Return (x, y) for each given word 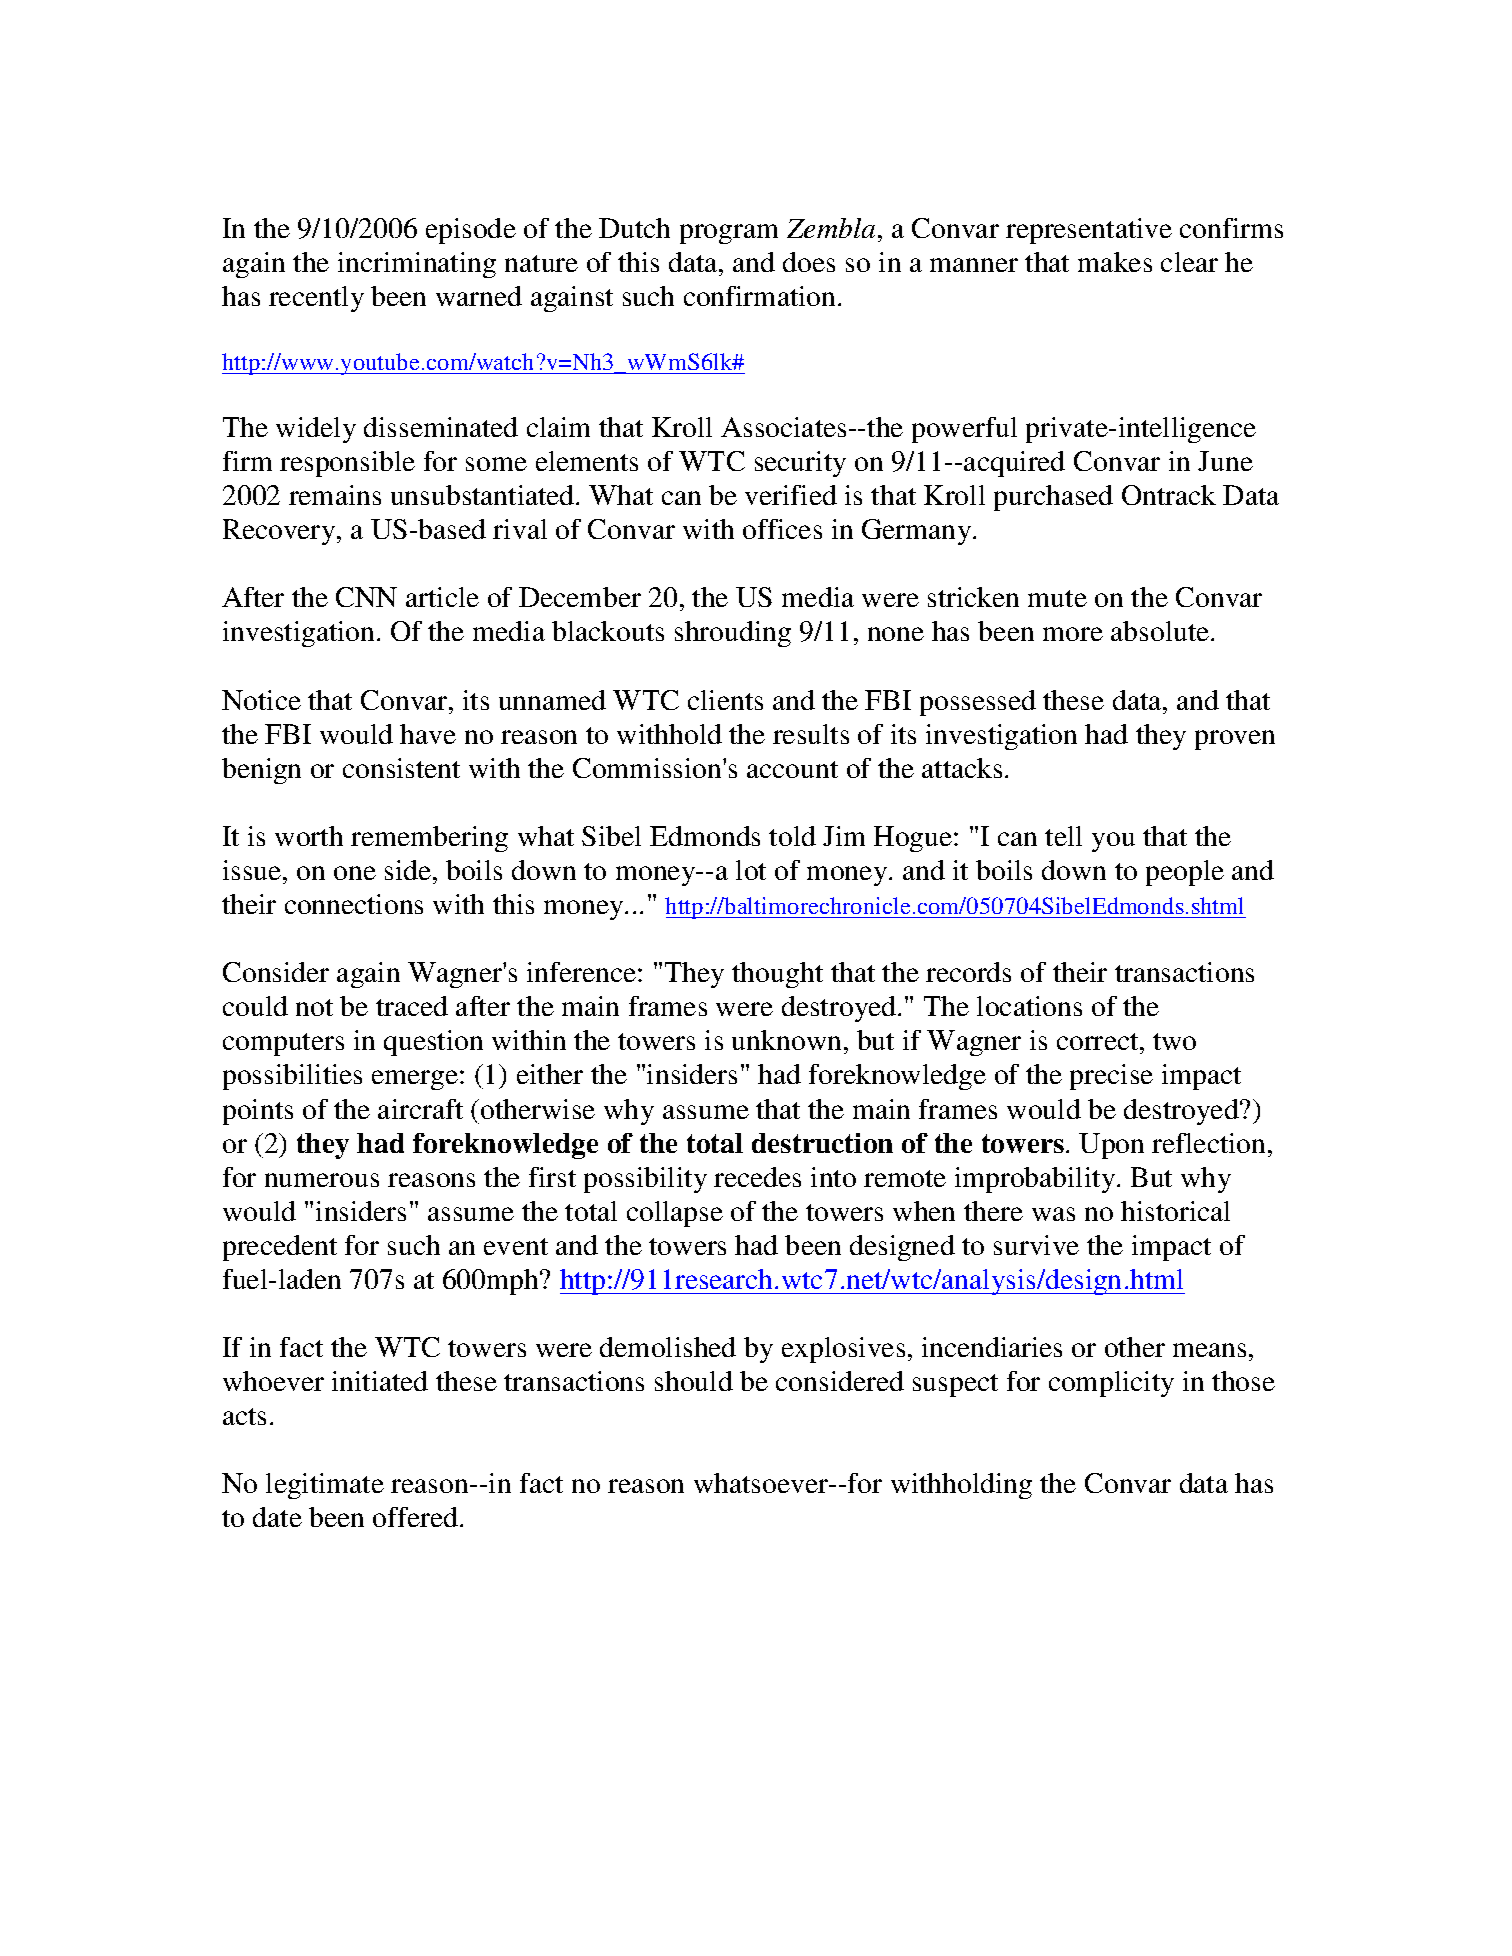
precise (1111, 1077)
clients (725, 700)
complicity (1111, 1384)
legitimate (325, 1486)
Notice (261, 700)
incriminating (417, 265)
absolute (1161, 631)
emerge (415, 1080)
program (729, 234)
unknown (786, 1040)
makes (1115, 262)
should (694, 1381)
